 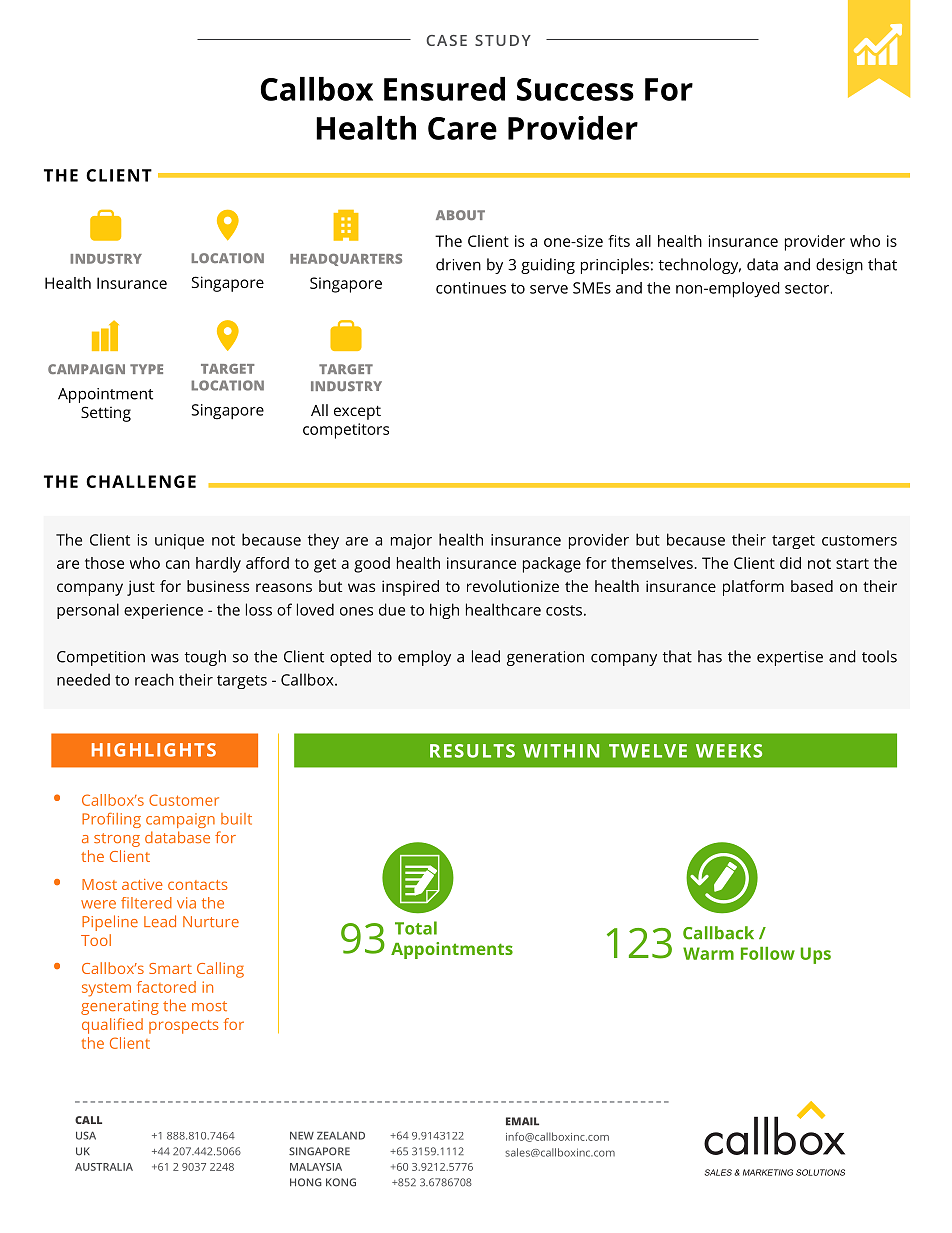 I want to click on revolutionize, so click(x=513, y=586).
